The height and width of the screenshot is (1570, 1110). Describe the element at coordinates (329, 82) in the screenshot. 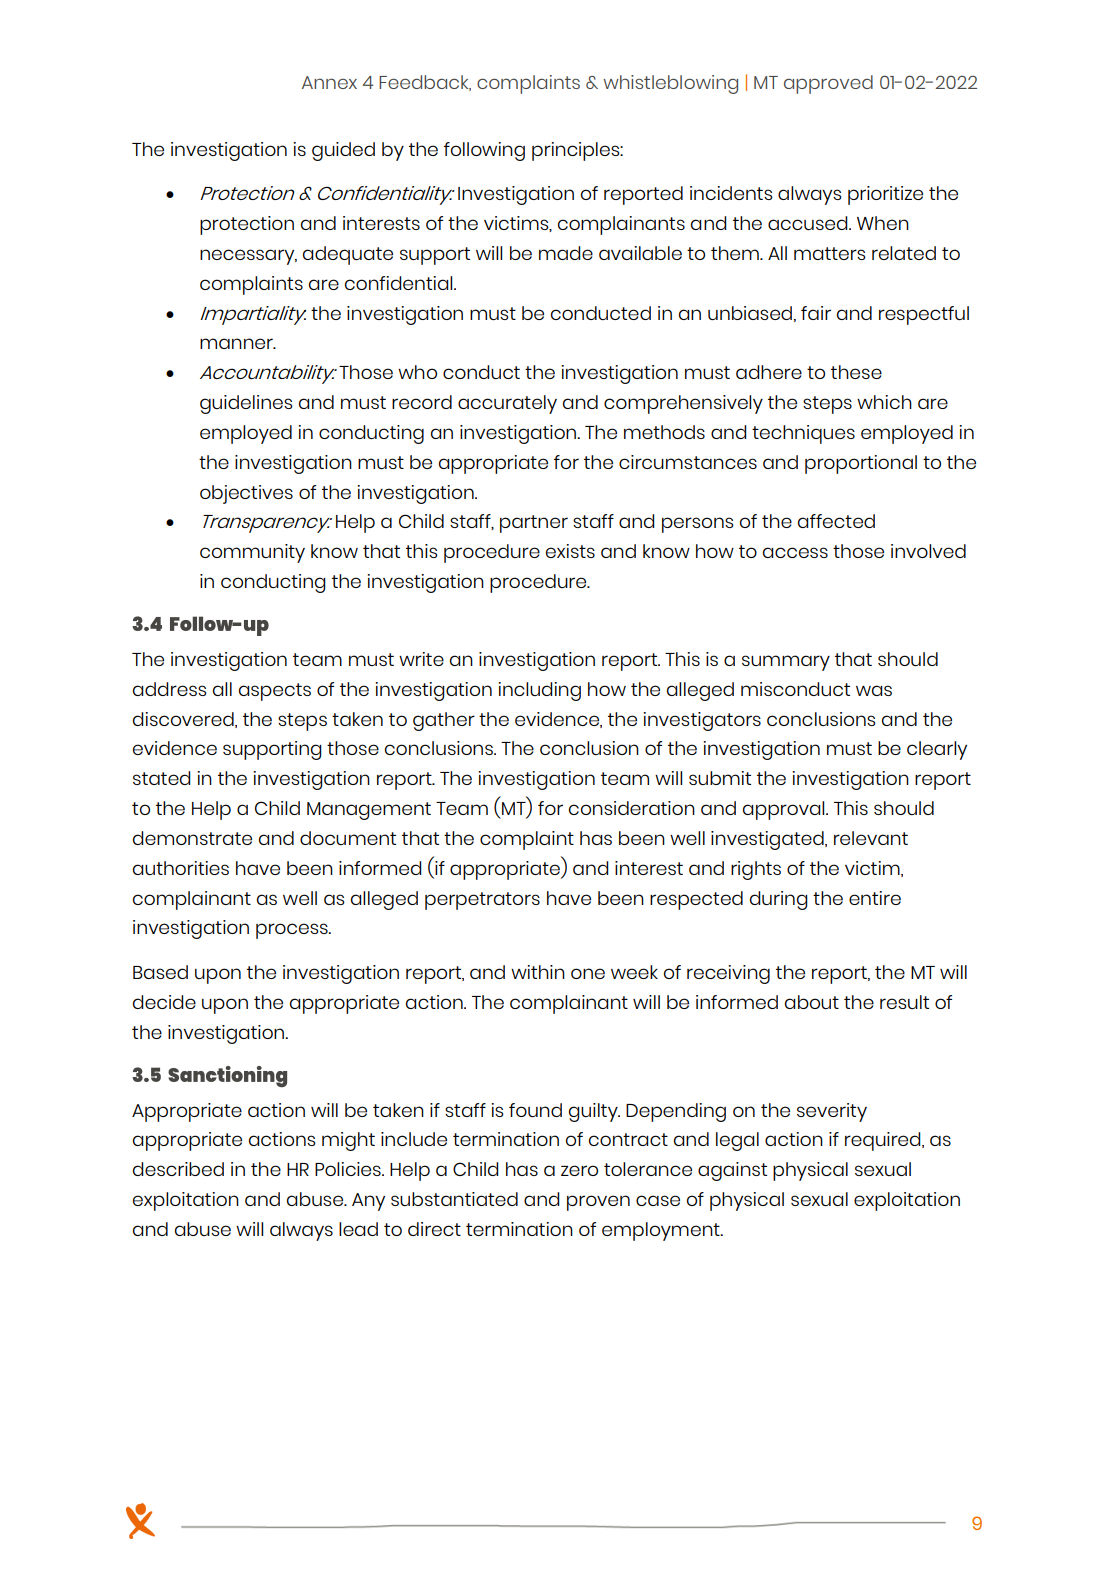

I see `Annex` at that location.
